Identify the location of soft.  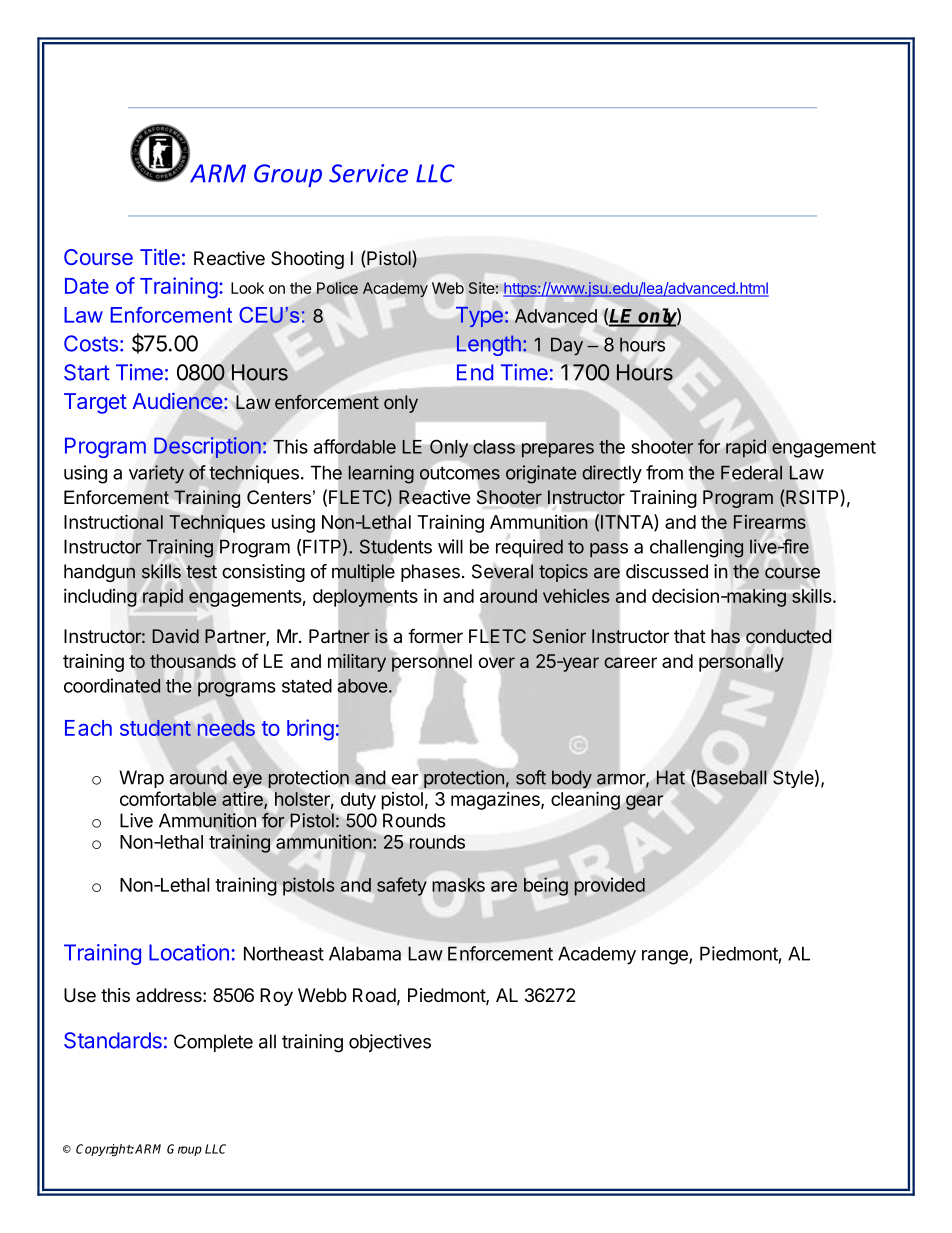
(531, 777).
